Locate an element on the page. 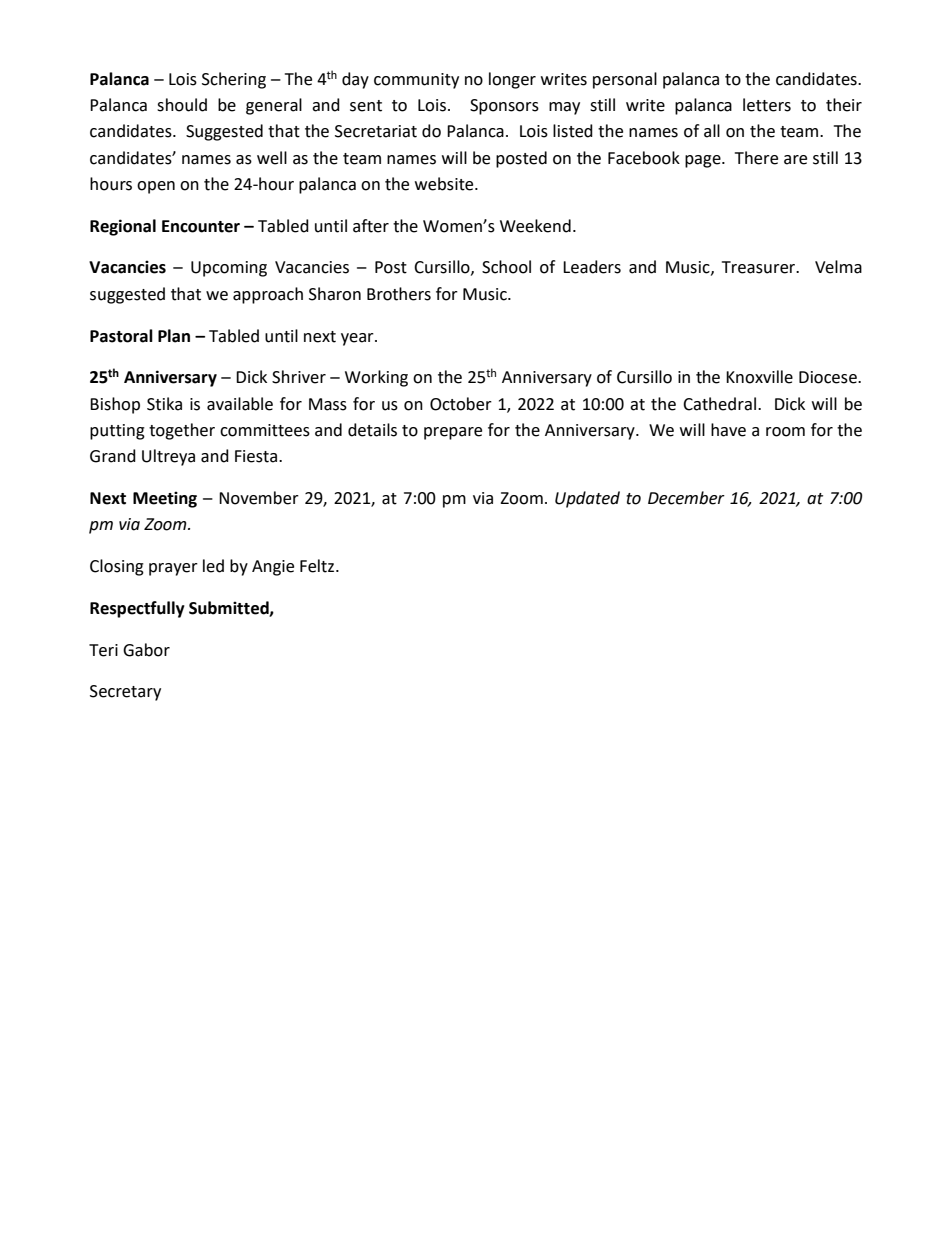 This image has height=1233, width=952. available is located at coordinates (240, 404).
